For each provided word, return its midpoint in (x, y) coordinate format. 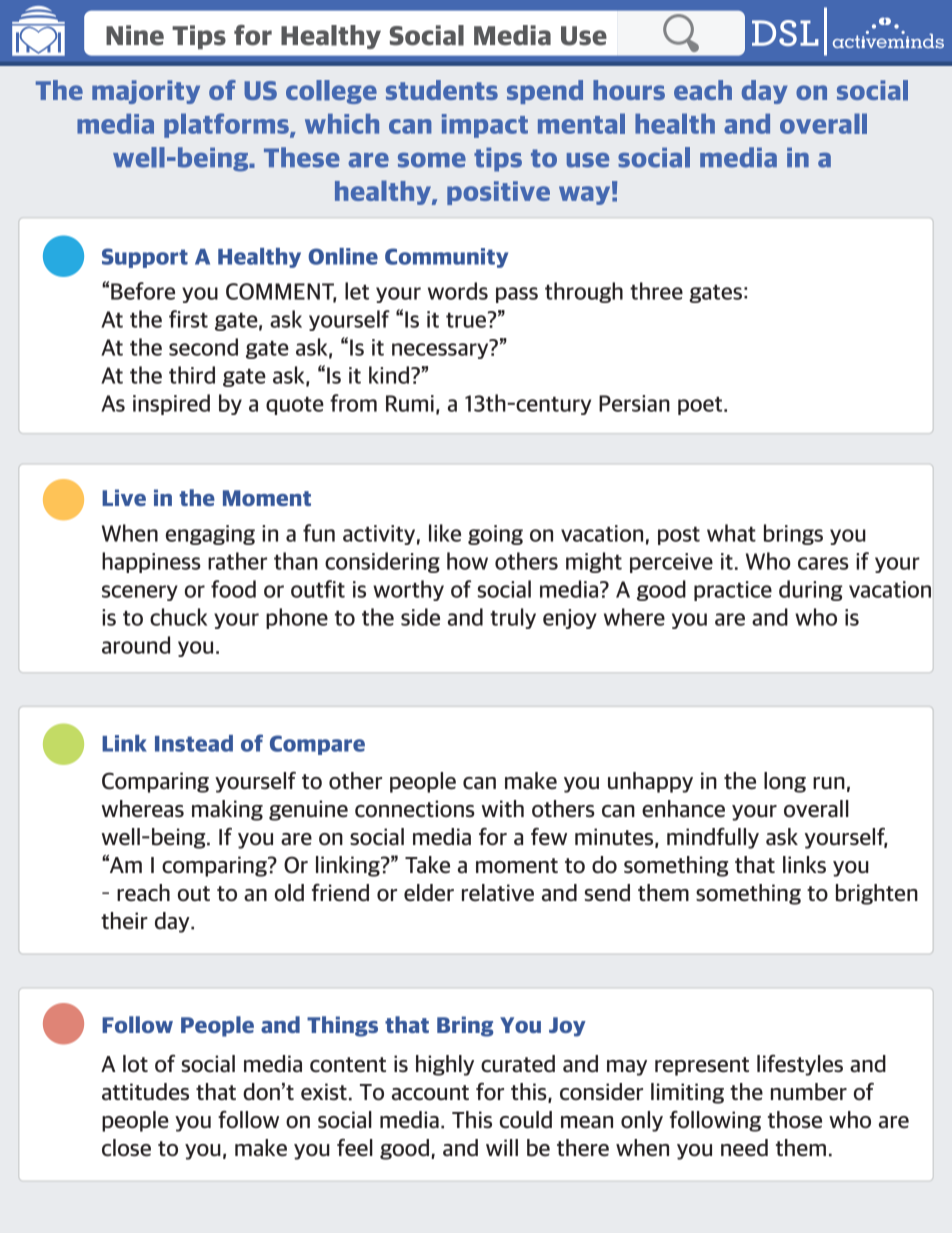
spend (545, 92)
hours (629, 90)
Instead (194, 743)
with (503, 808)
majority (146, 92)
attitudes (145, 1092)
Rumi (410, 403)
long (785, 782)
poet (701, 406)
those (795, 1120)
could (526, 1120)
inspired (171, 404)
